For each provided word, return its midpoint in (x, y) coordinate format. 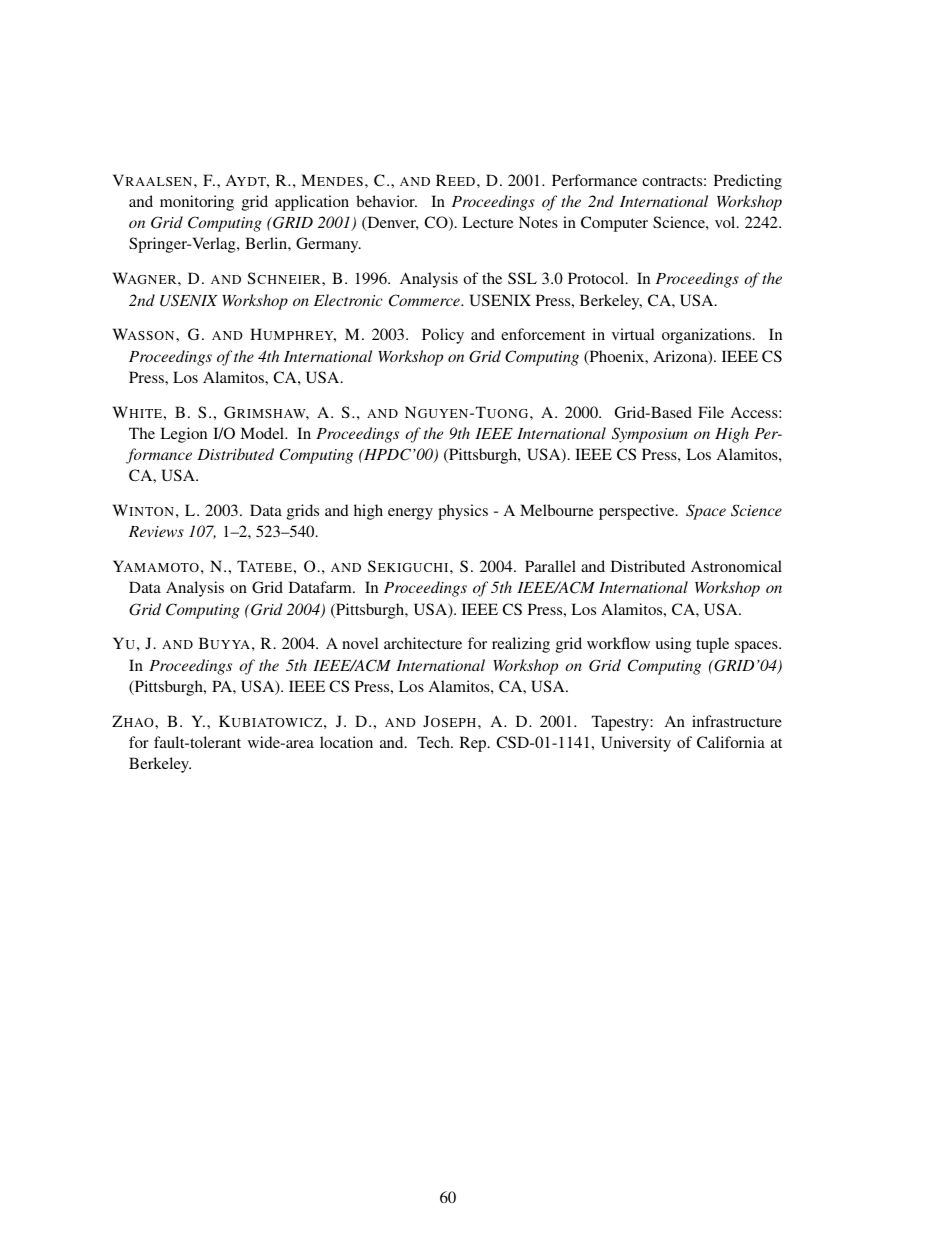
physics (463, 512)
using (673, 645)
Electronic (348, 300)
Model (263, 433)
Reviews (156, 531)
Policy (443, 336)
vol (726, 222)
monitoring (197, 203)
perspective (638, 512)
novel (360, 643)
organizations (706, 336)
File (711, 412)
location (346, 742)
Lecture (487, 222)
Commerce (425, 300)
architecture (423, 643)
